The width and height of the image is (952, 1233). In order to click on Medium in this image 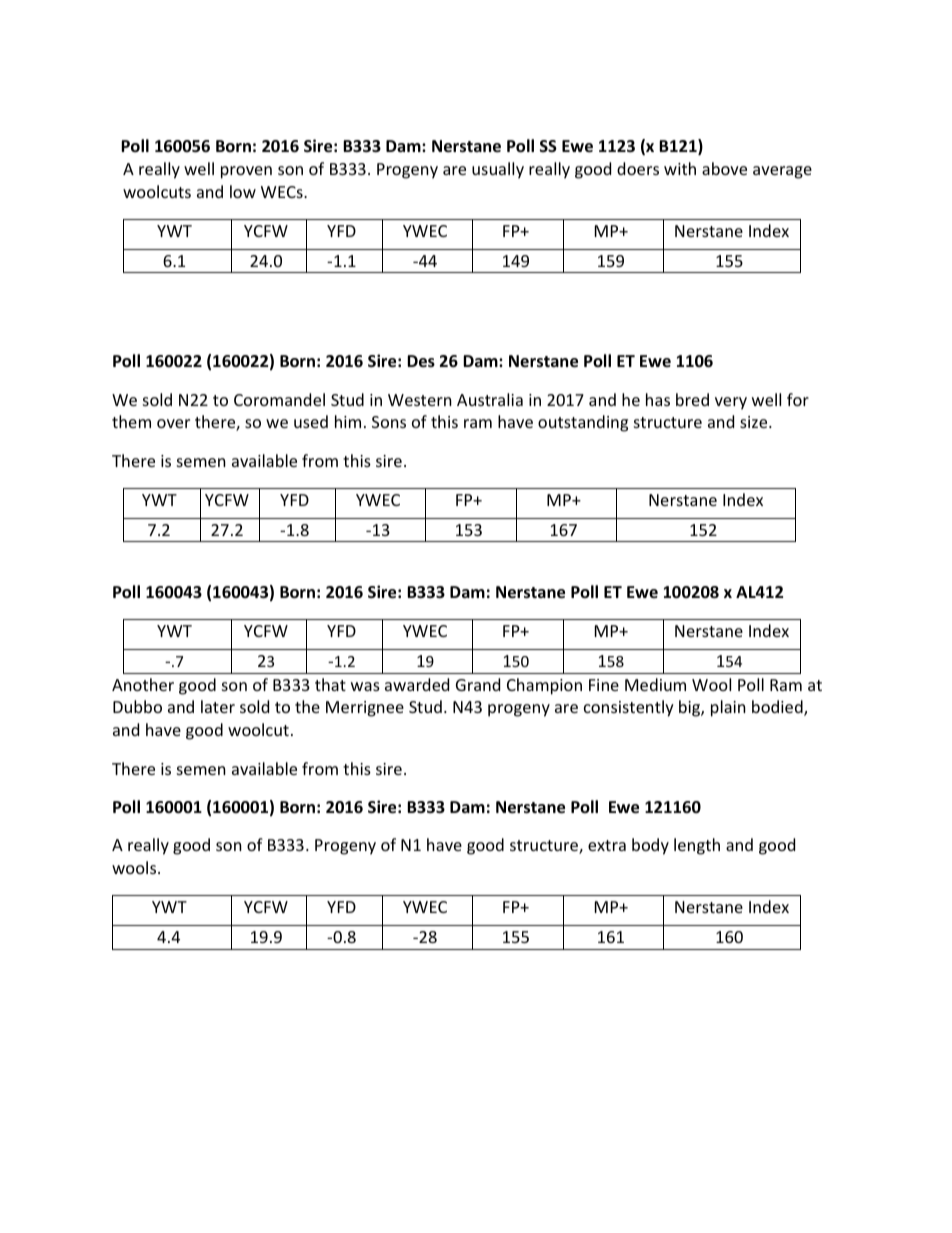, I will do `click(655, 684)`.
